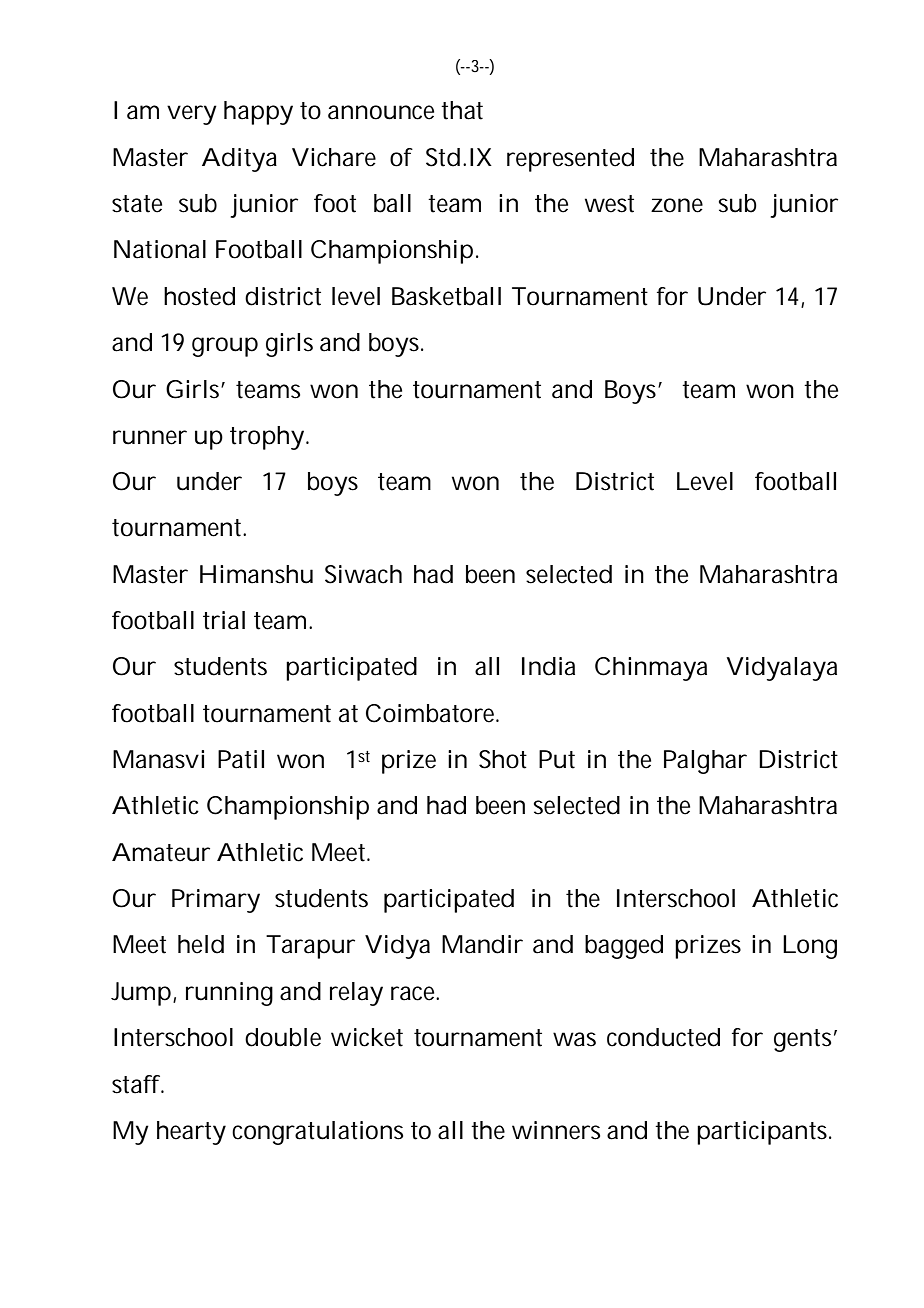  I want to click on Mandir, so click(482, 944).
